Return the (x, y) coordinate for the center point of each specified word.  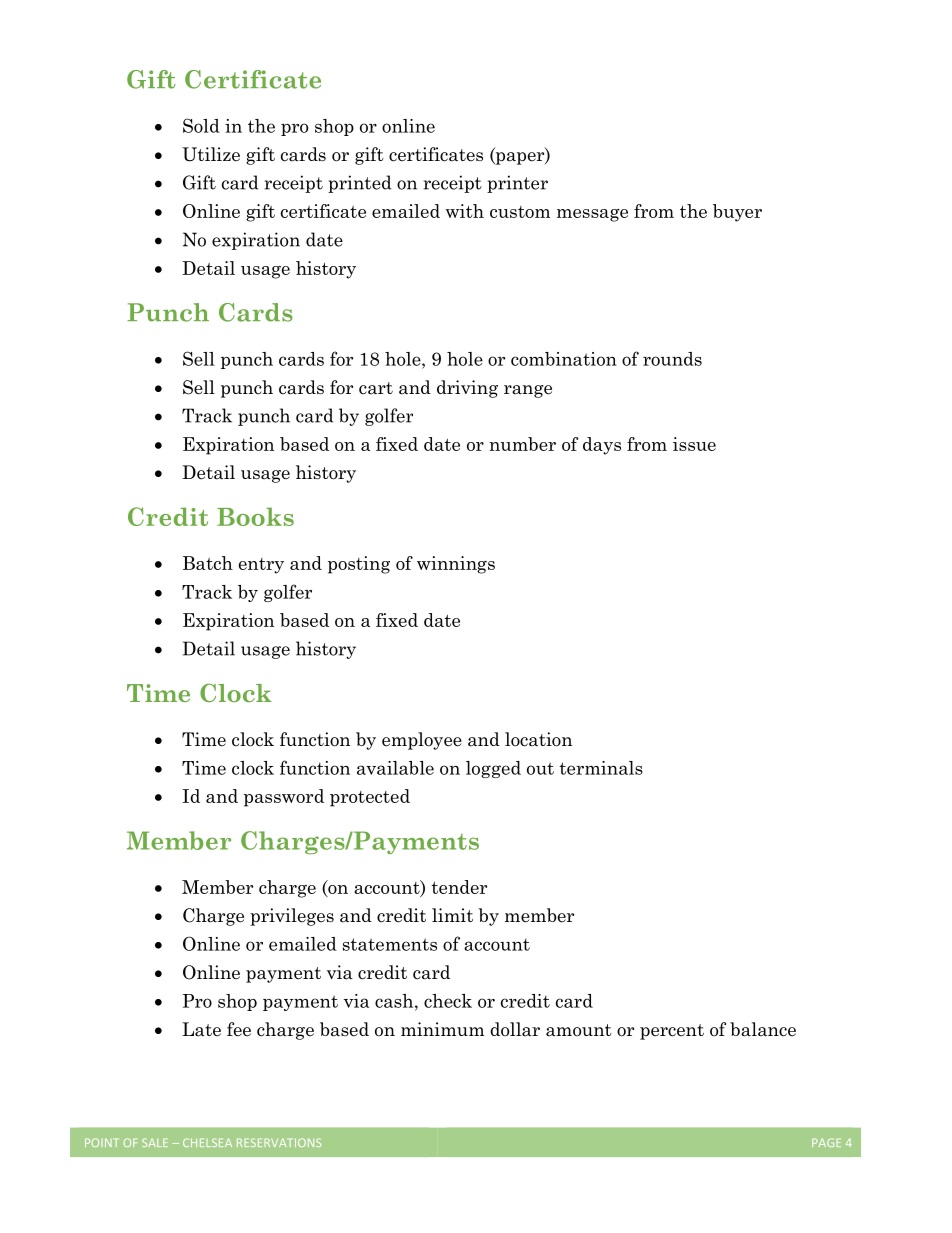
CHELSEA (207, 1142)
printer (517, 184)
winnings (456, 565)
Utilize (211, 154)
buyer (737, 213)
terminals (601, 768)
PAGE (826, 1142)
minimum (442, 1029)
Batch (208, 563)
